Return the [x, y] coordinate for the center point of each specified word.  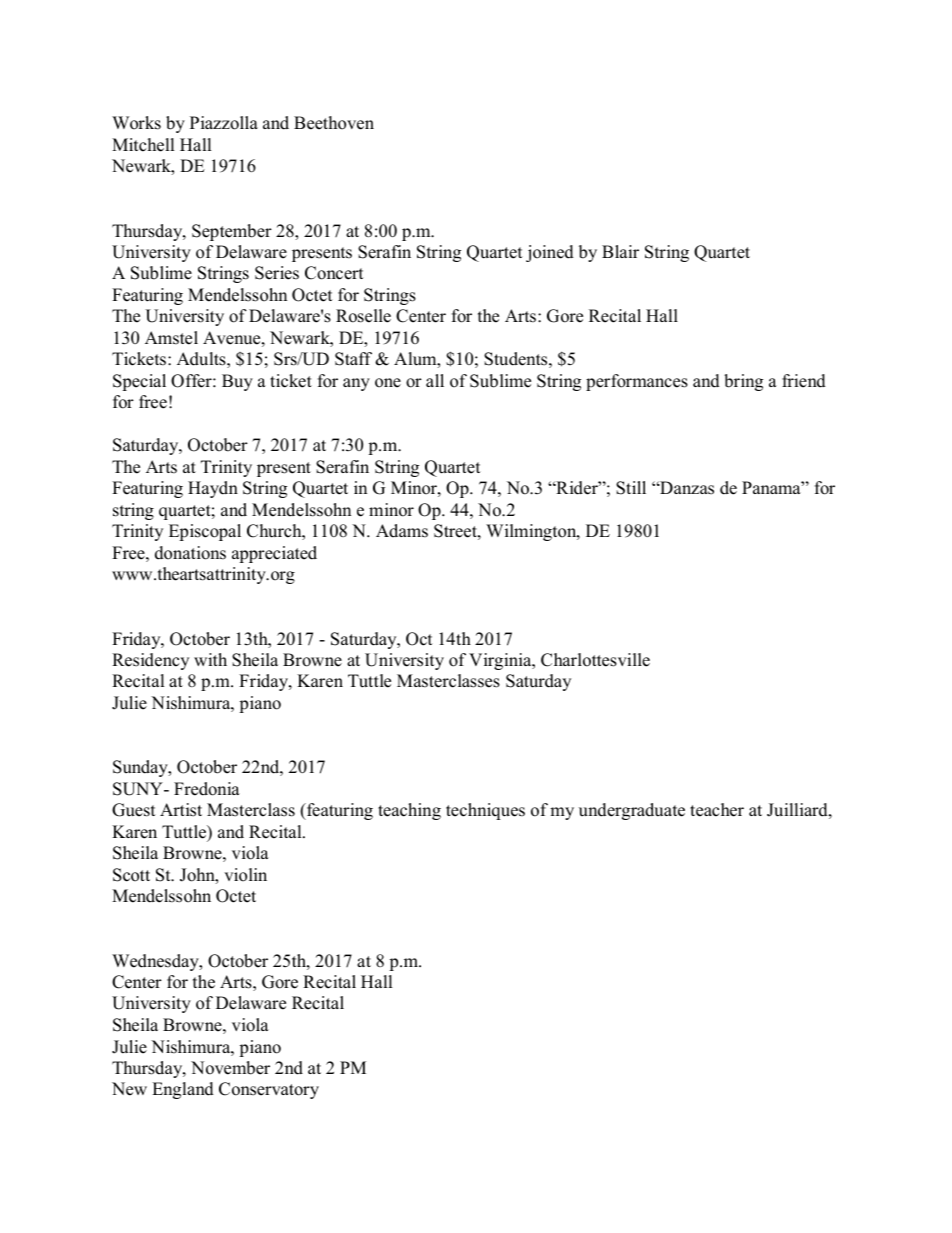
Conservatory [269, 1090]
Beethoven [334, 123]
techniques [485, 811]
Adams [402, 531]
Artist [181, 810]
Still [631, 488]
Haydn [213, 489]
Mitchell [143, 145]
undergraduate [632, 811]
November [230, 1068]
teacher [717, 810]
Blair [620, 251]
